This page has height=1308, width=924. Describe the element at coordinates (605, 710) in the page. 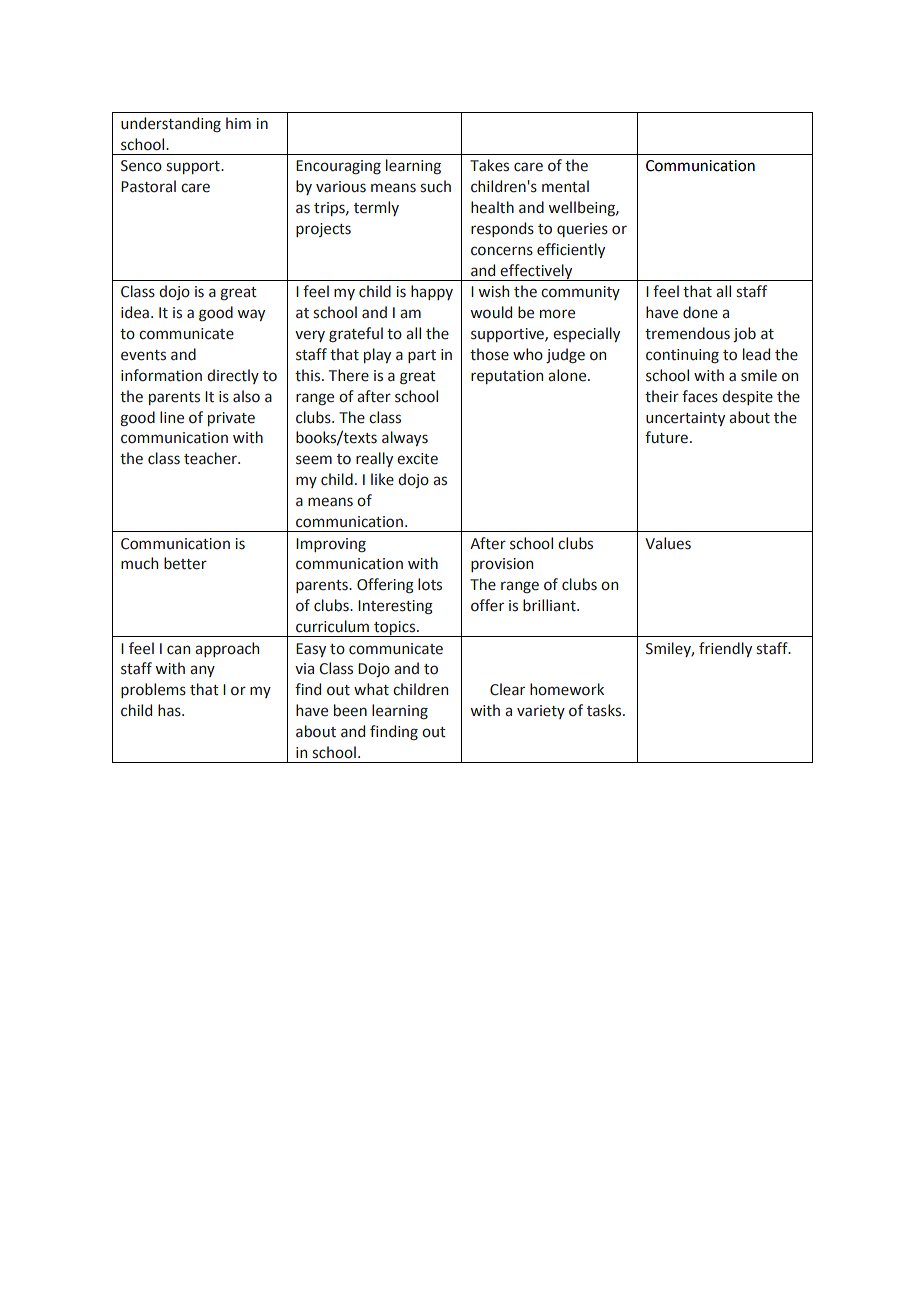

I see `tasks` at that location.
